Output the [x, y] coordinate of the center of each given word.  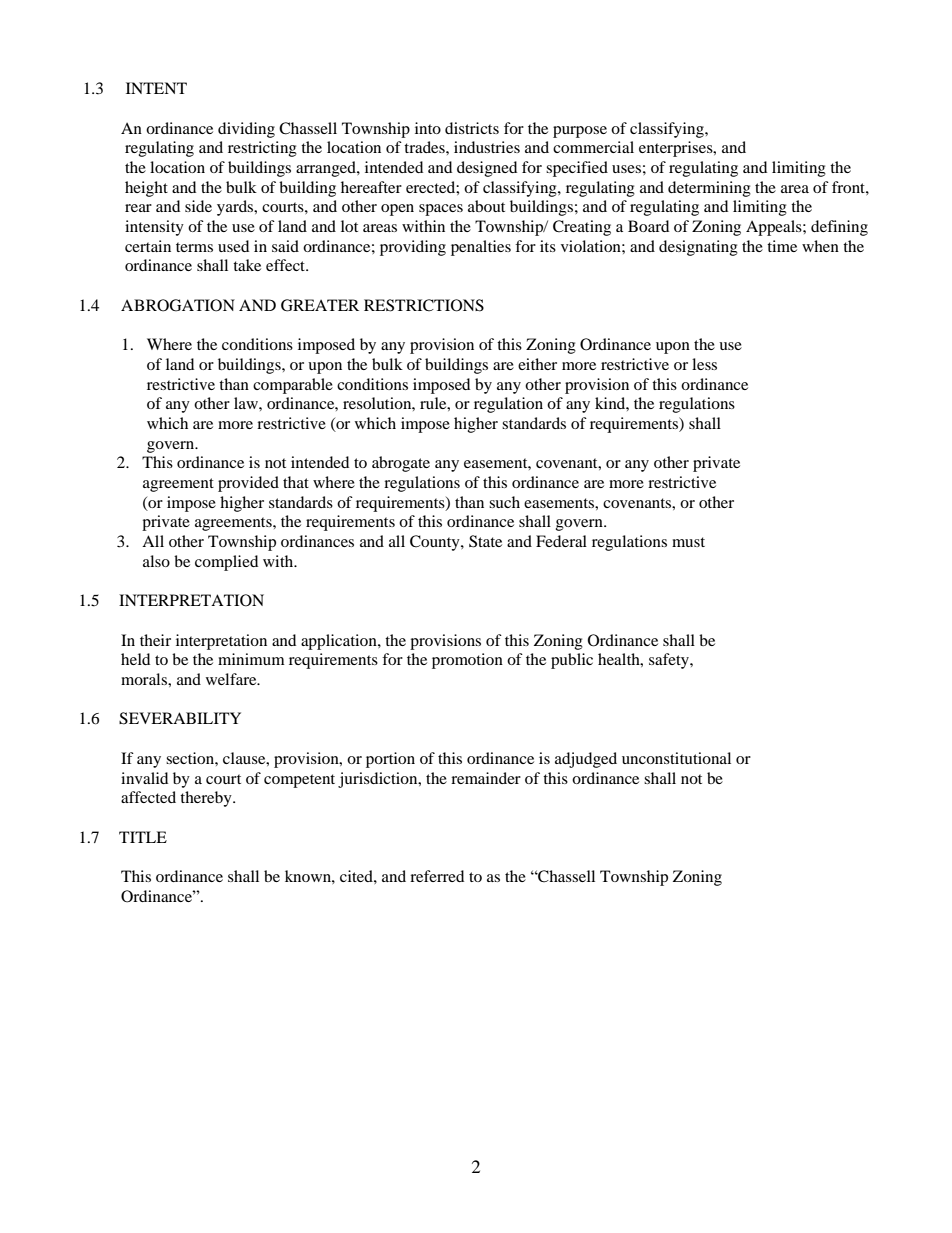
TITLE [143, 837]
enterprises [677, 149]
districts [472, 128]
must [688, 542]
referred [437, 876]
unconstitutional [676, 758]
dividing [246, 130]
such [504, 502]
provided [248, 484]
